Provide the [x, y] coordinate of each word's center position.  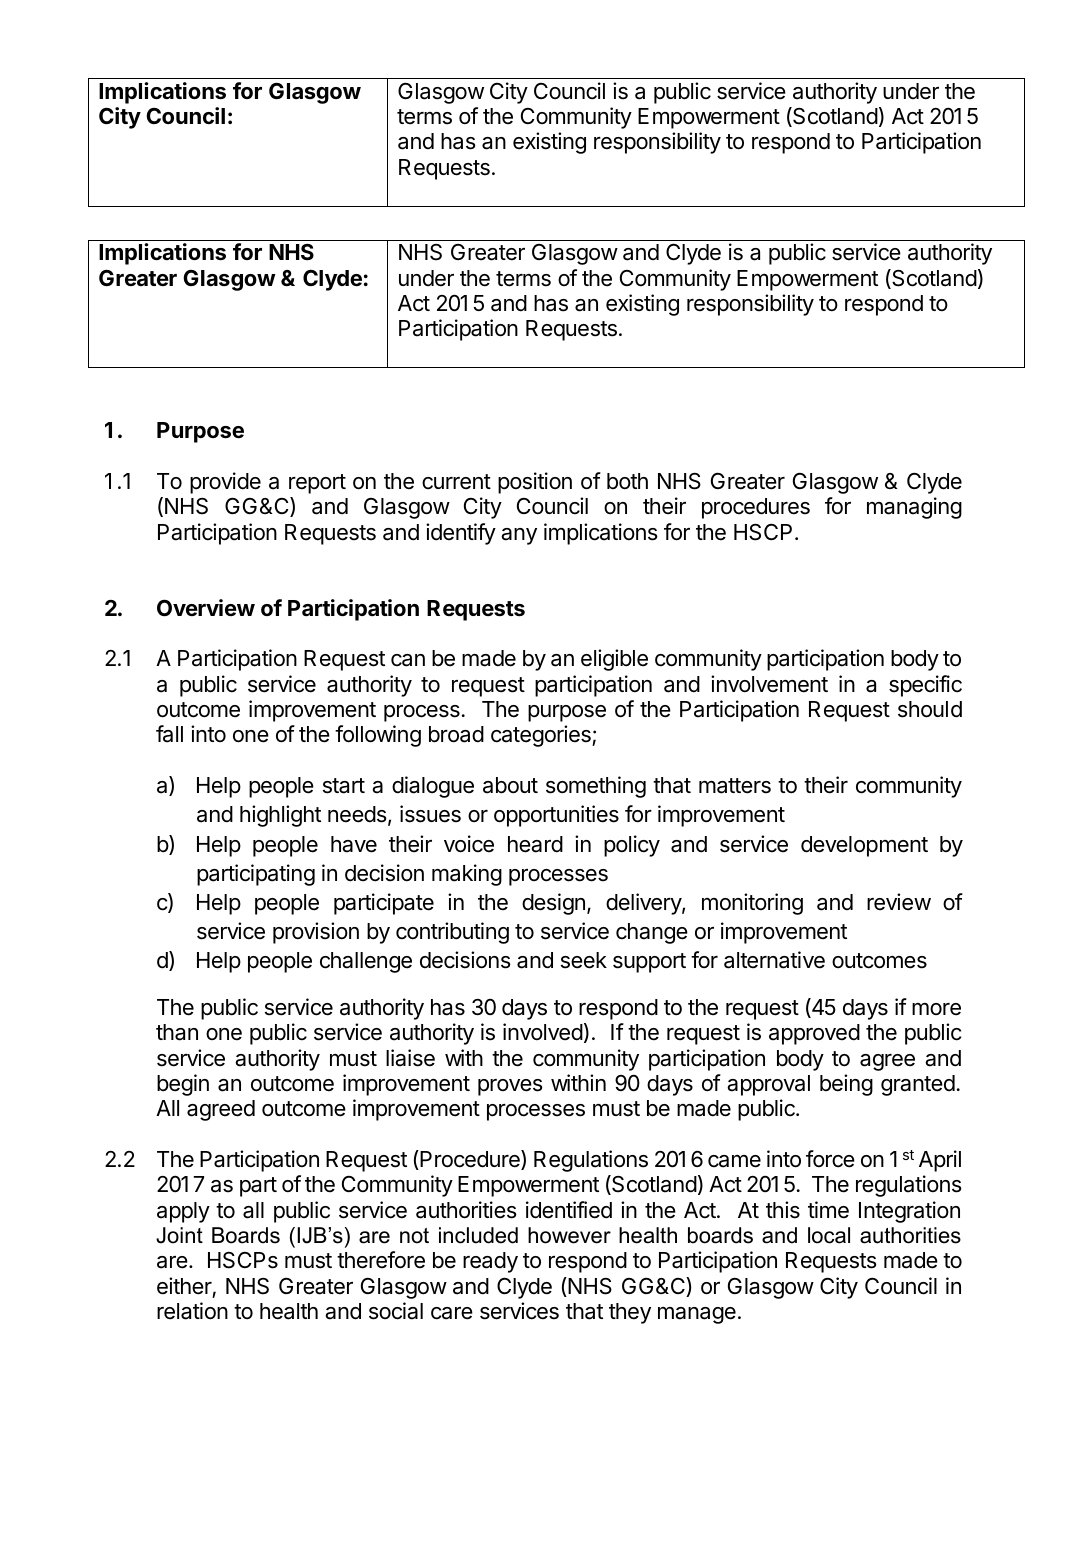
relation [192, 1311]
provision [316, 933]
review [899, 902]
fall [169, 734]
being [846, 1085]
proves [510, 1087]
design [553, 904]
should [930, 709]
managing [914, 508]
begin [183, 1085]
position [535, 483]
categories [542, 736]
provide [225, 483]
